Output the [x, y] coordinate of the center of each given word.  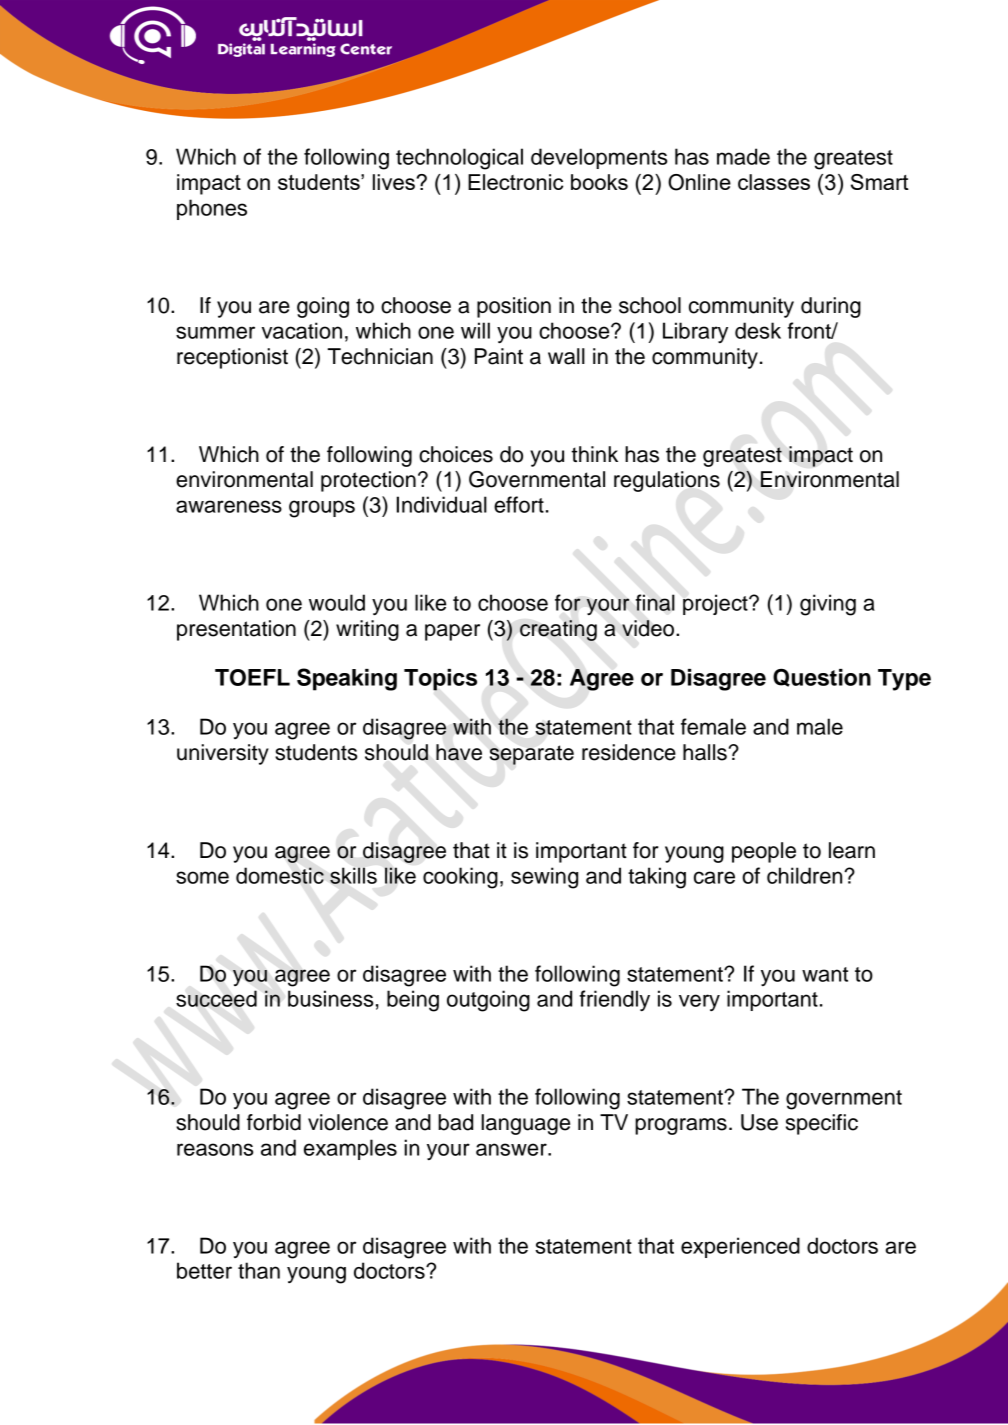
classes [774, 182]
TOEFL [252, 677]
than [259, 1270]
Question [822, 678]
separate [532, 755]
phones [212, 209]
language [525, 1124]
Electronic [515, 182]
